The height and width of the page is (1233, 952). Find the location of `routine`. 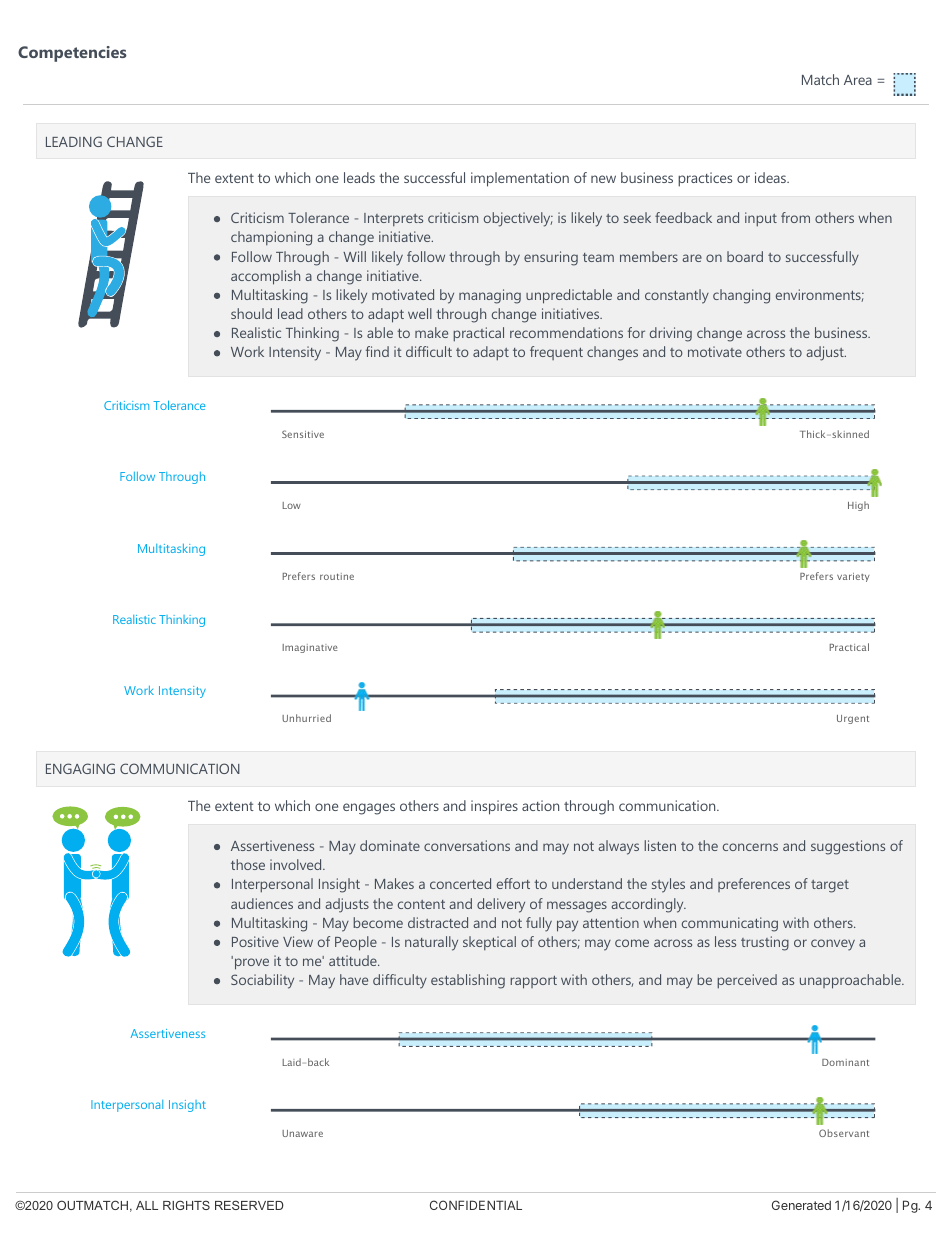

routine is located at coordinates (337, 576).
